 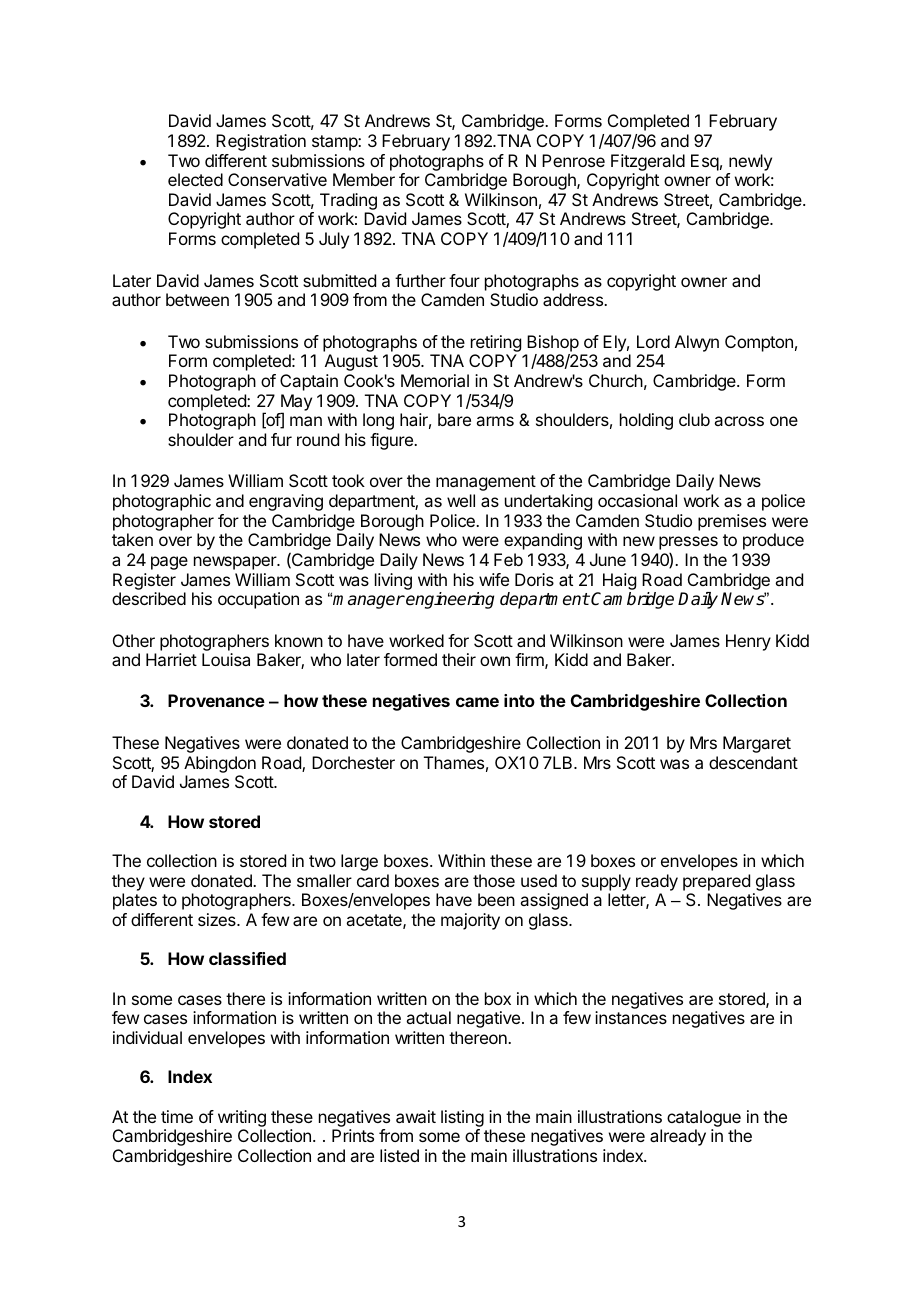 I want to click on elected, so click(x=195, y=179).
